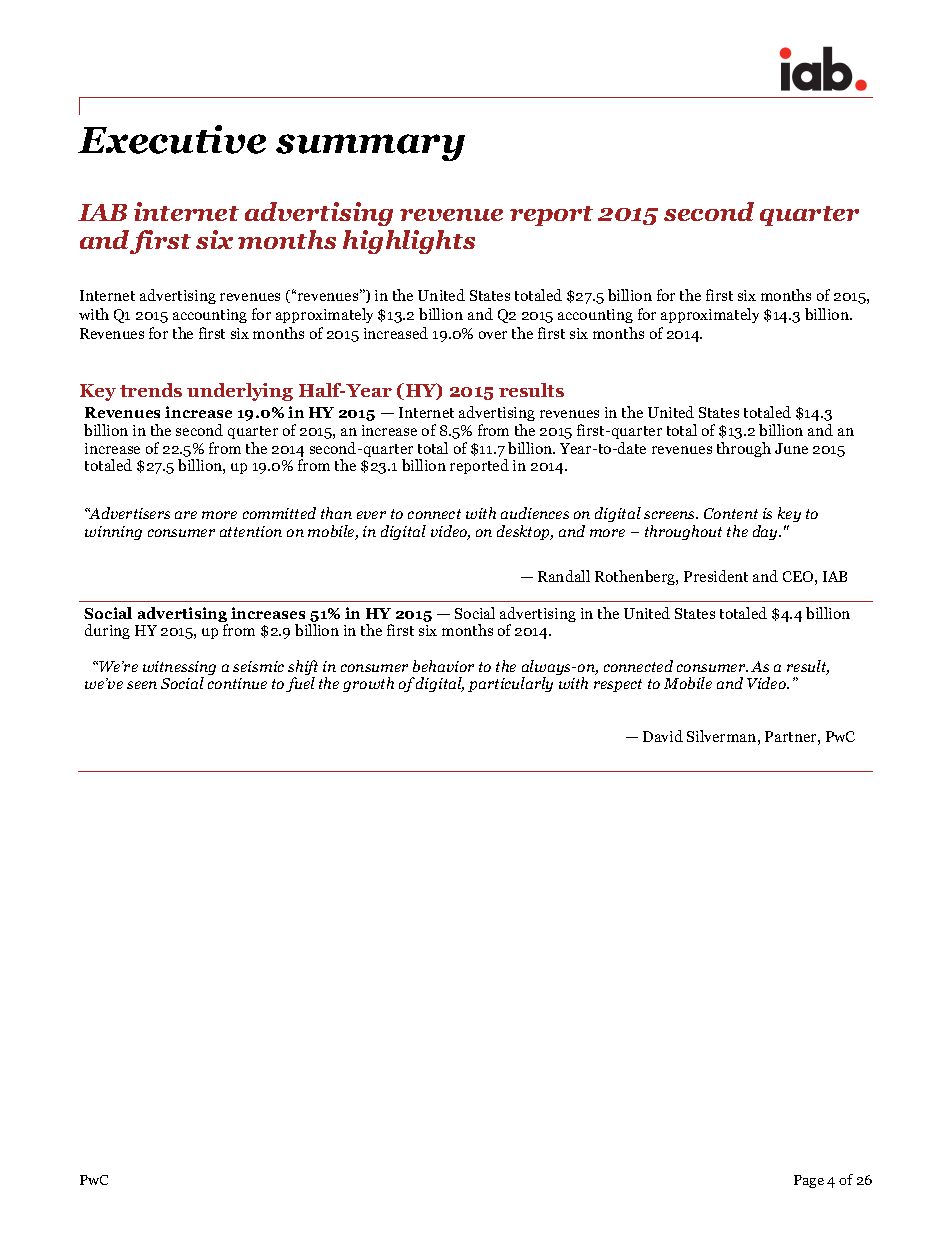  Describe the element at coordinates (370, 147) in the page. I see `summary` at that location.
